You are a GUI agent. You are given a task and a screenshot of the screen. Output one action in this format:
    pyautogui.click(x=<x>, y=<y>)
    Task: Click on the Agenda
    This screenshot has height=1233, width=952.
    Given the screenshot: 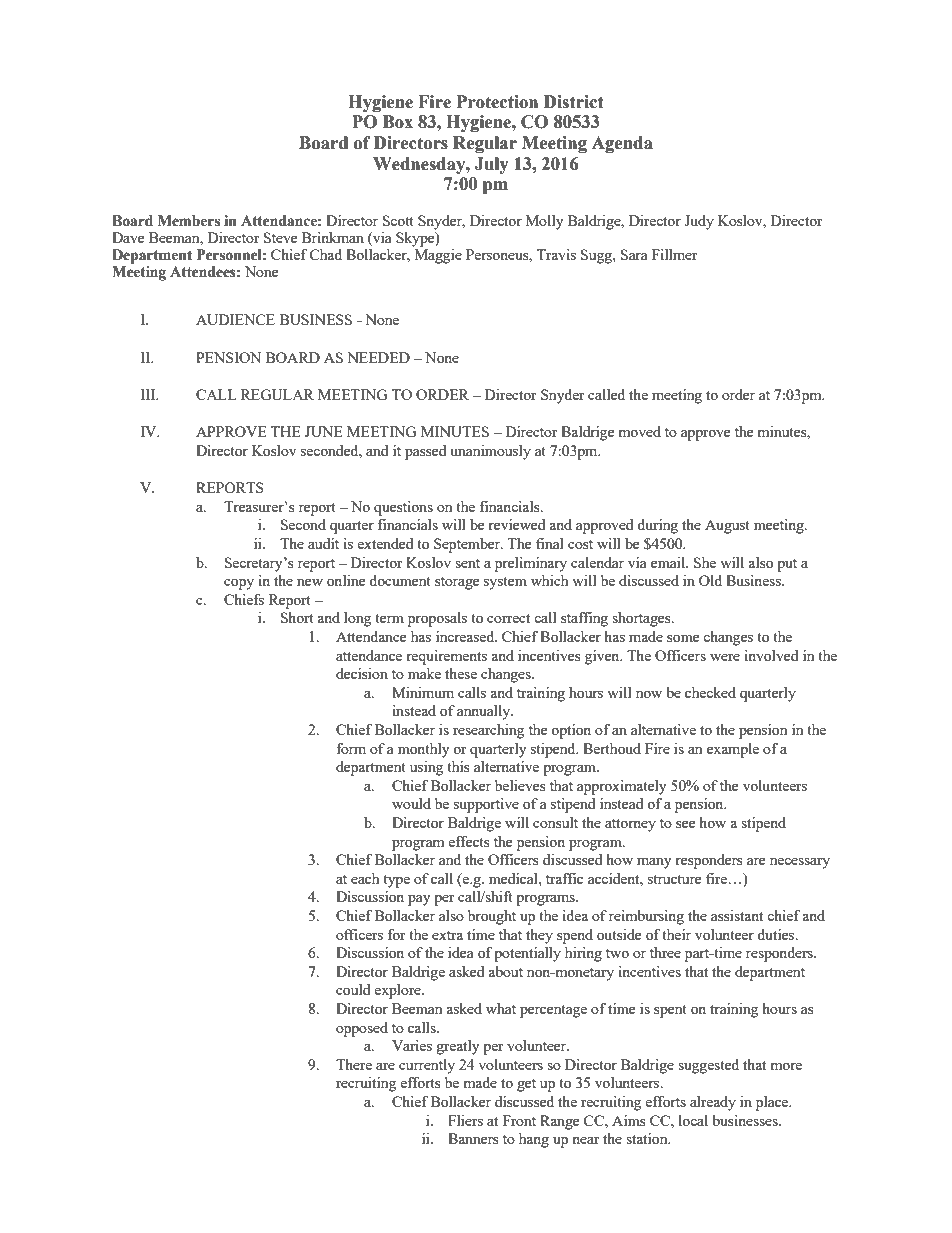 What is the action you would take?
    pyautogui.click(x=622, y=144)
